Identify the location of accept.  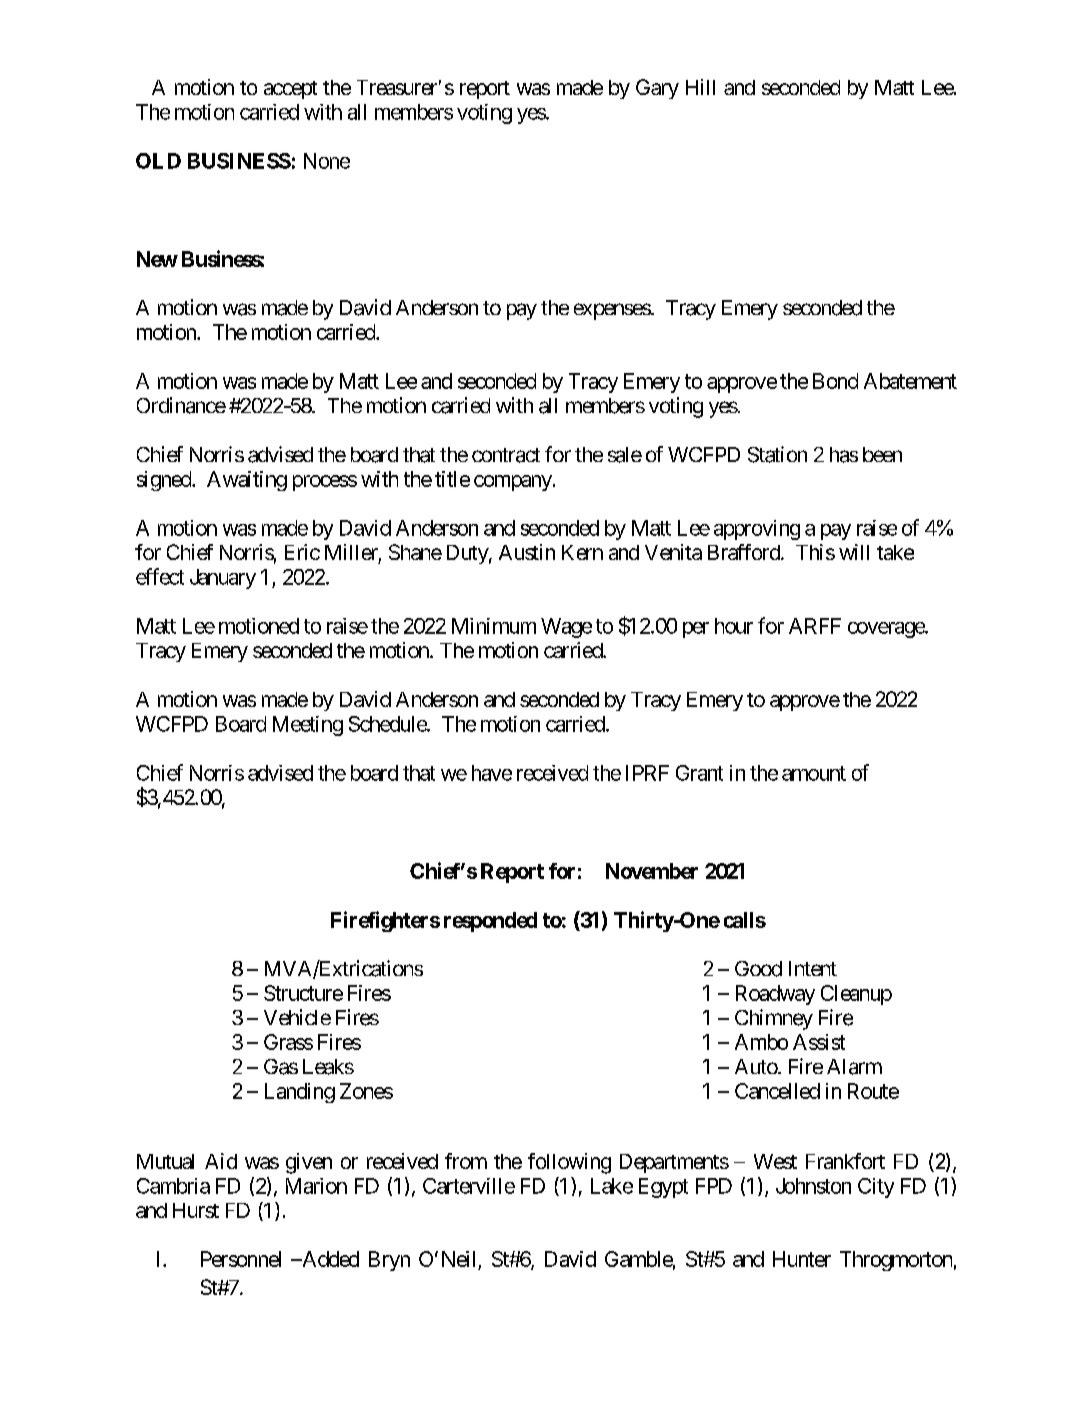
(290, 90).
